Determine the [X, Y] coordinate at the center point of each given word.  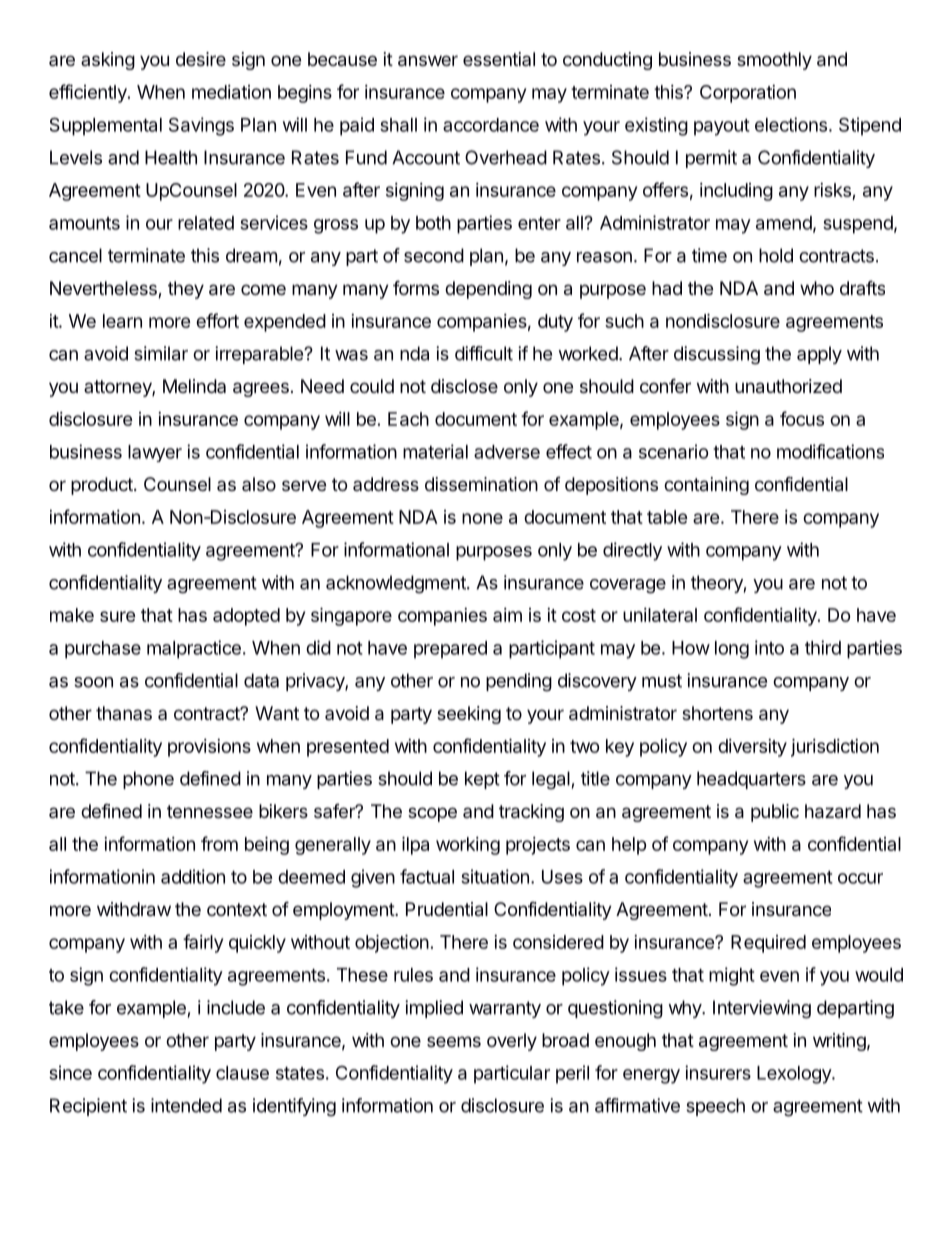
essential [499, 59]
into [769, 647]
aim [507, 615]
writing [839, 1042]
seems [454, 1041]
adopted [246, 617]
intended [186, 1105]
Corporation [748, 94]
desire [201, 59]
